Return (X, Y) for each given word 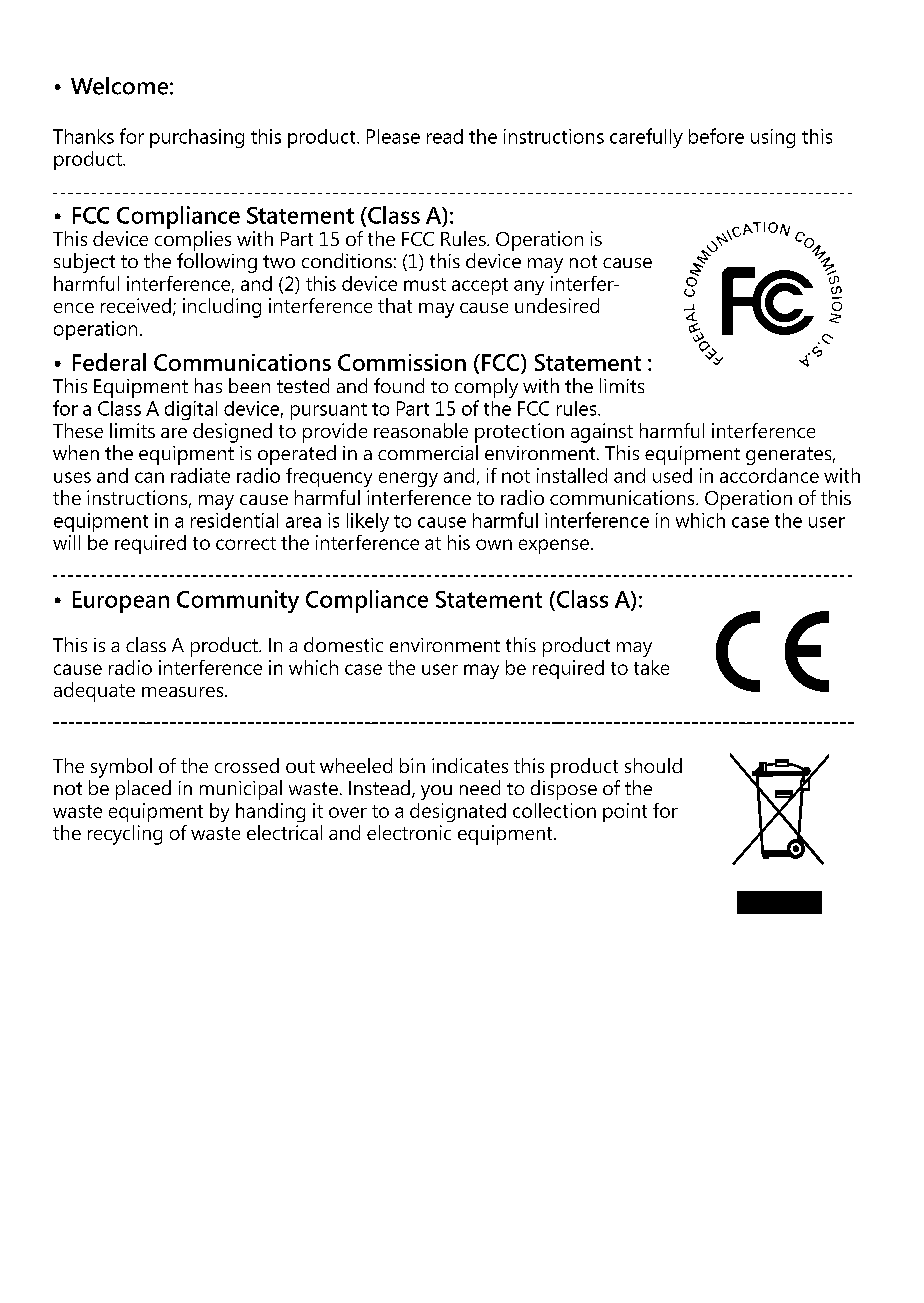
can (149, 477)
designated (458, 812)
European (121, 602)
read (445, 136)
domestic (343, 644)
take (651, 667)
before (716, 136)
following (217, 263)
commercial (428, 452)
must (425, 284)
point (625, 812)
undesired (557, 305)
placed (143, 790)
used (672, 475)
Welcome (119, 86)
